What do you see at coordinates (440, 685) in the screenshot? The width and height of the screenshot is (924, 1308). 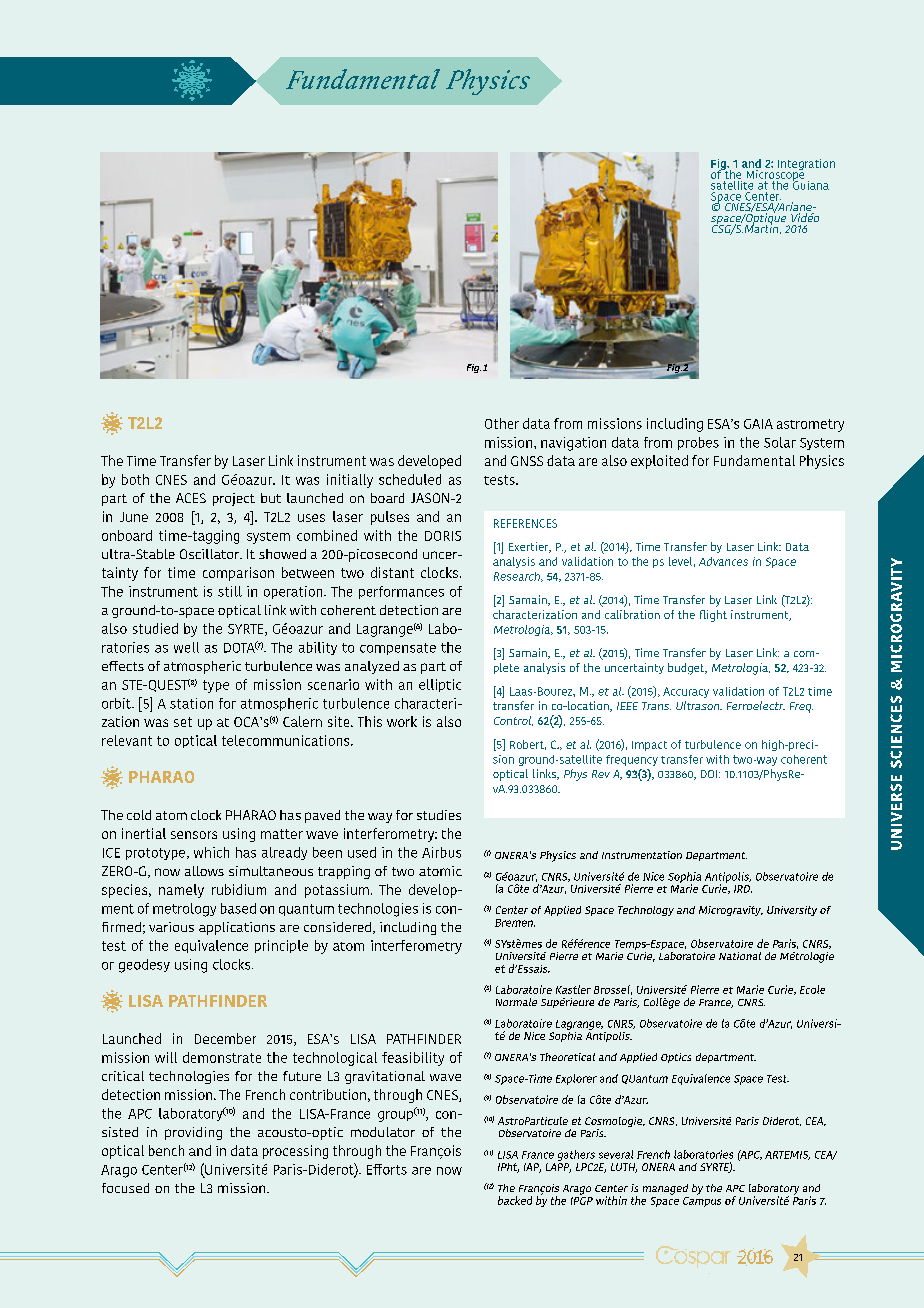 I see `elliptic` at bounding box center [440, 685].
